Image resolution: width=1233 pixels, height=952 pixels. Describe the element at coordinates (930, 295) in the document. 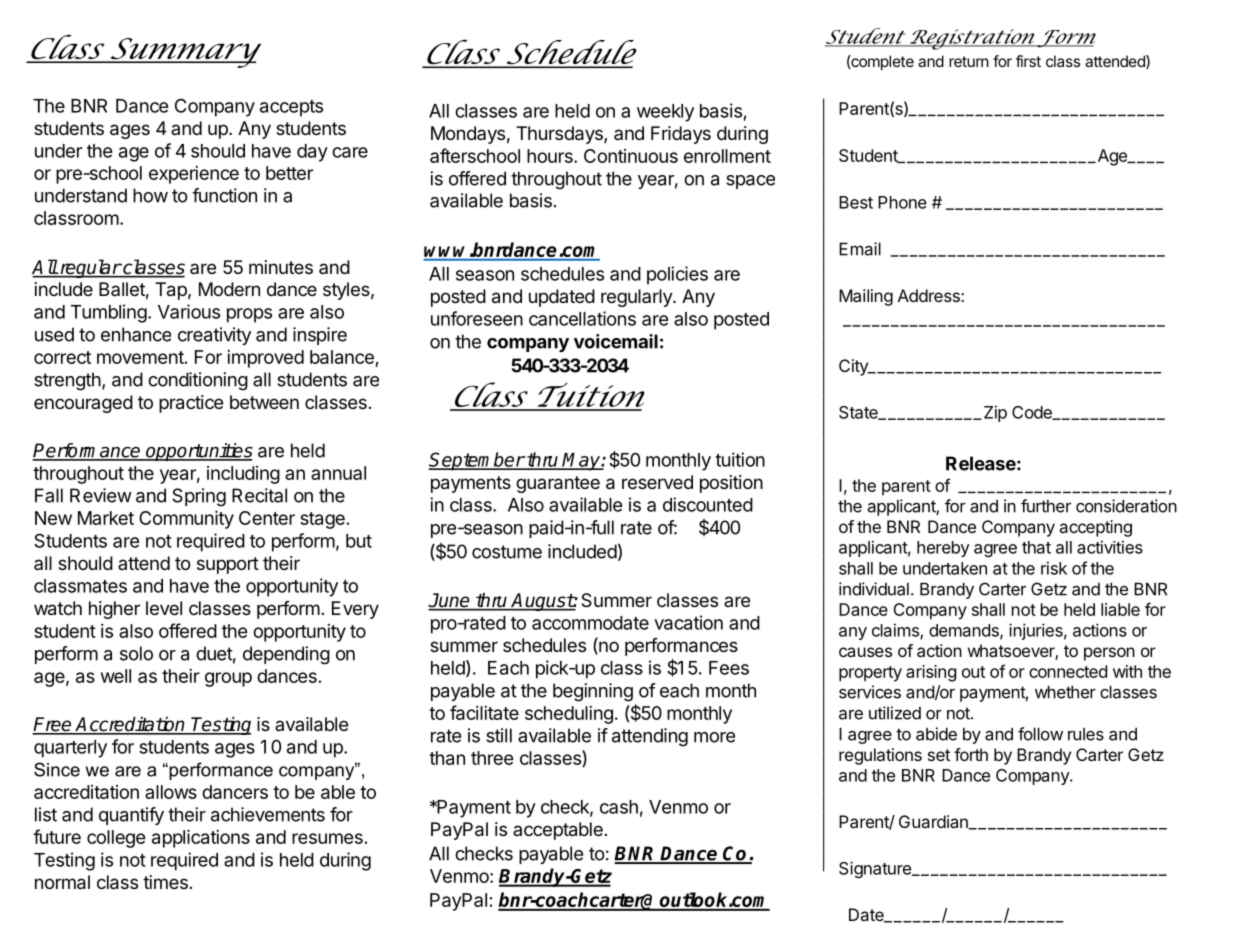

I see `Address` at that location.
